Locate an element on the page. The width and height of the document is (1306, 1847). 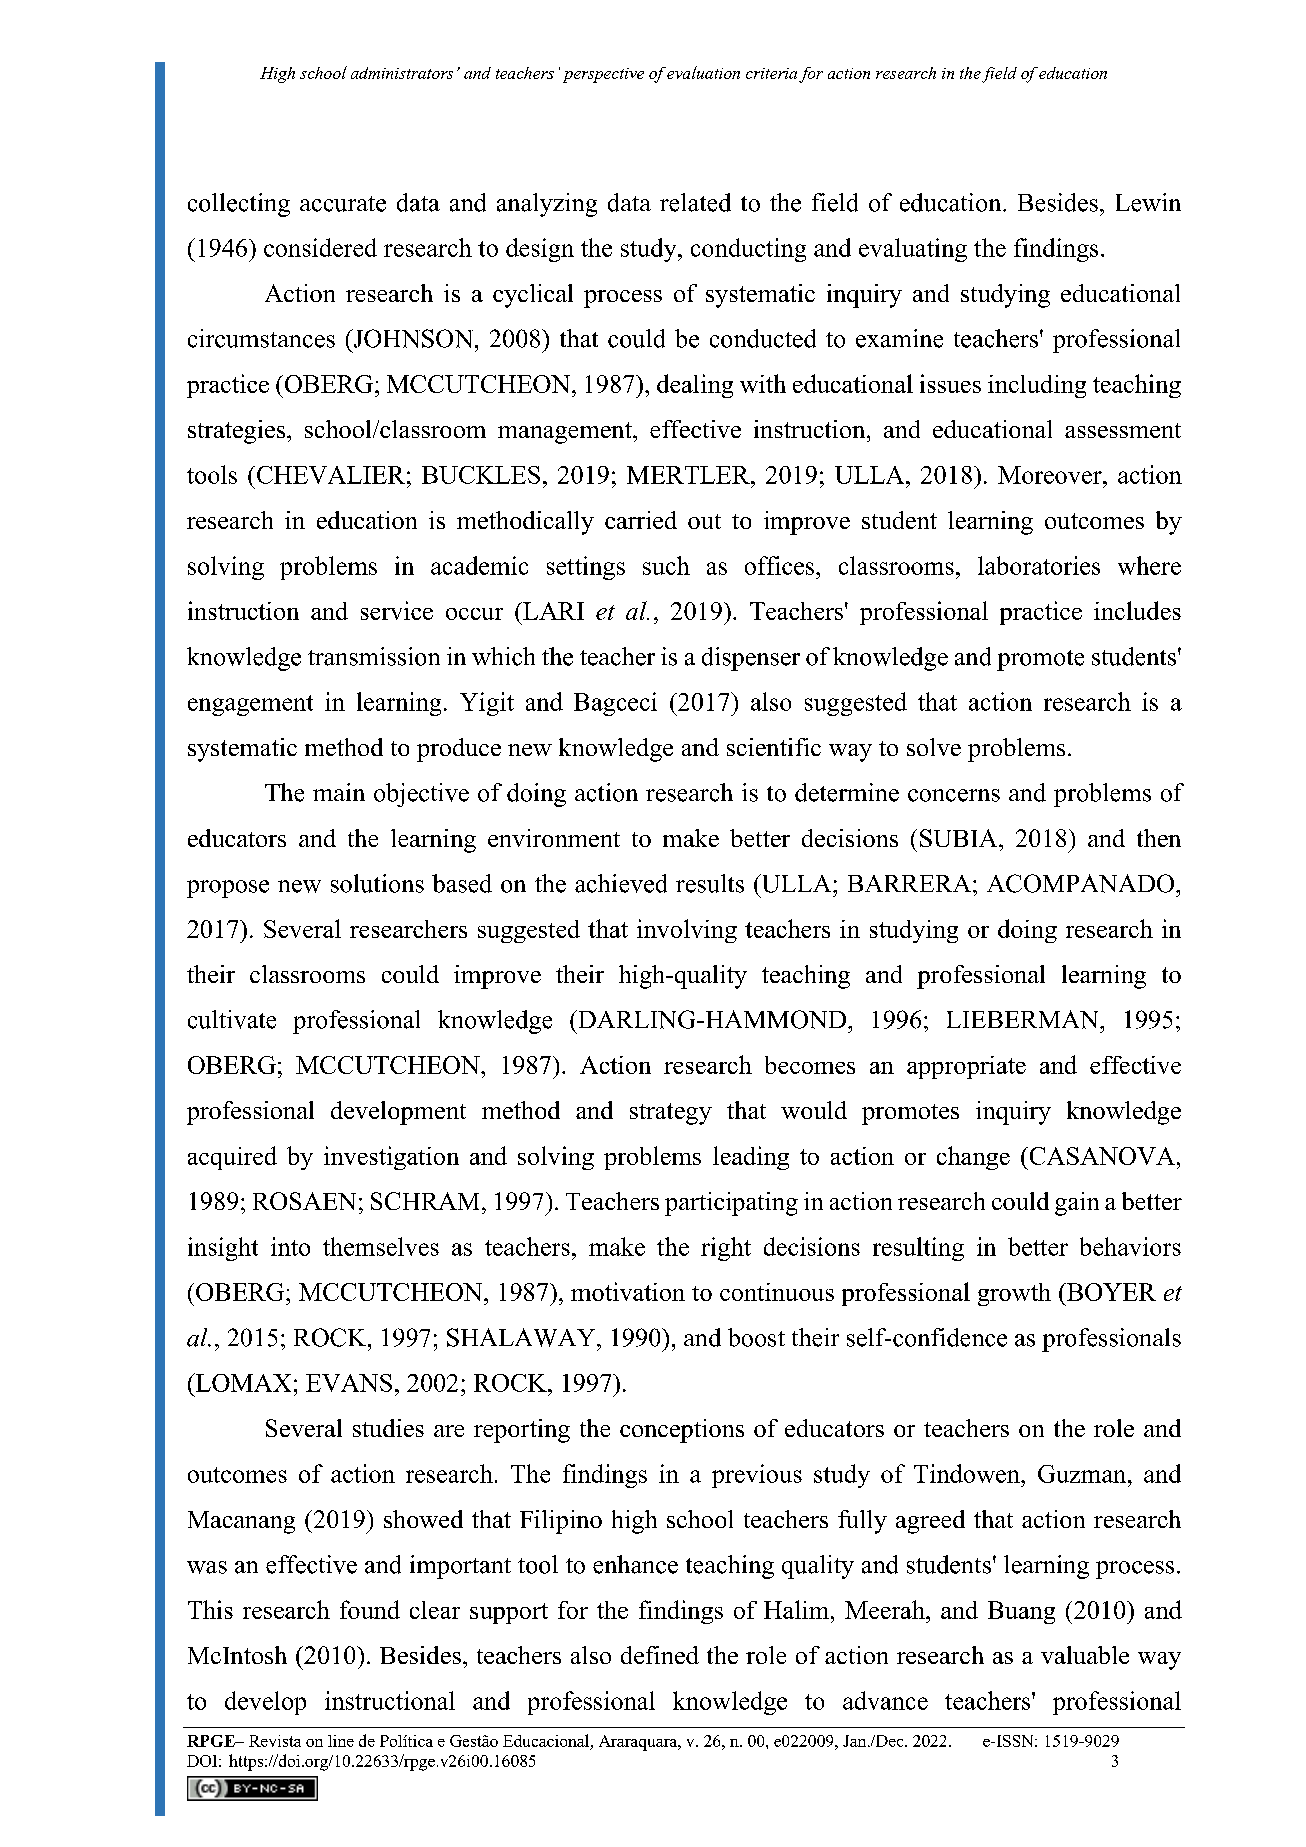
line is located at coordinates (341, 1741).
